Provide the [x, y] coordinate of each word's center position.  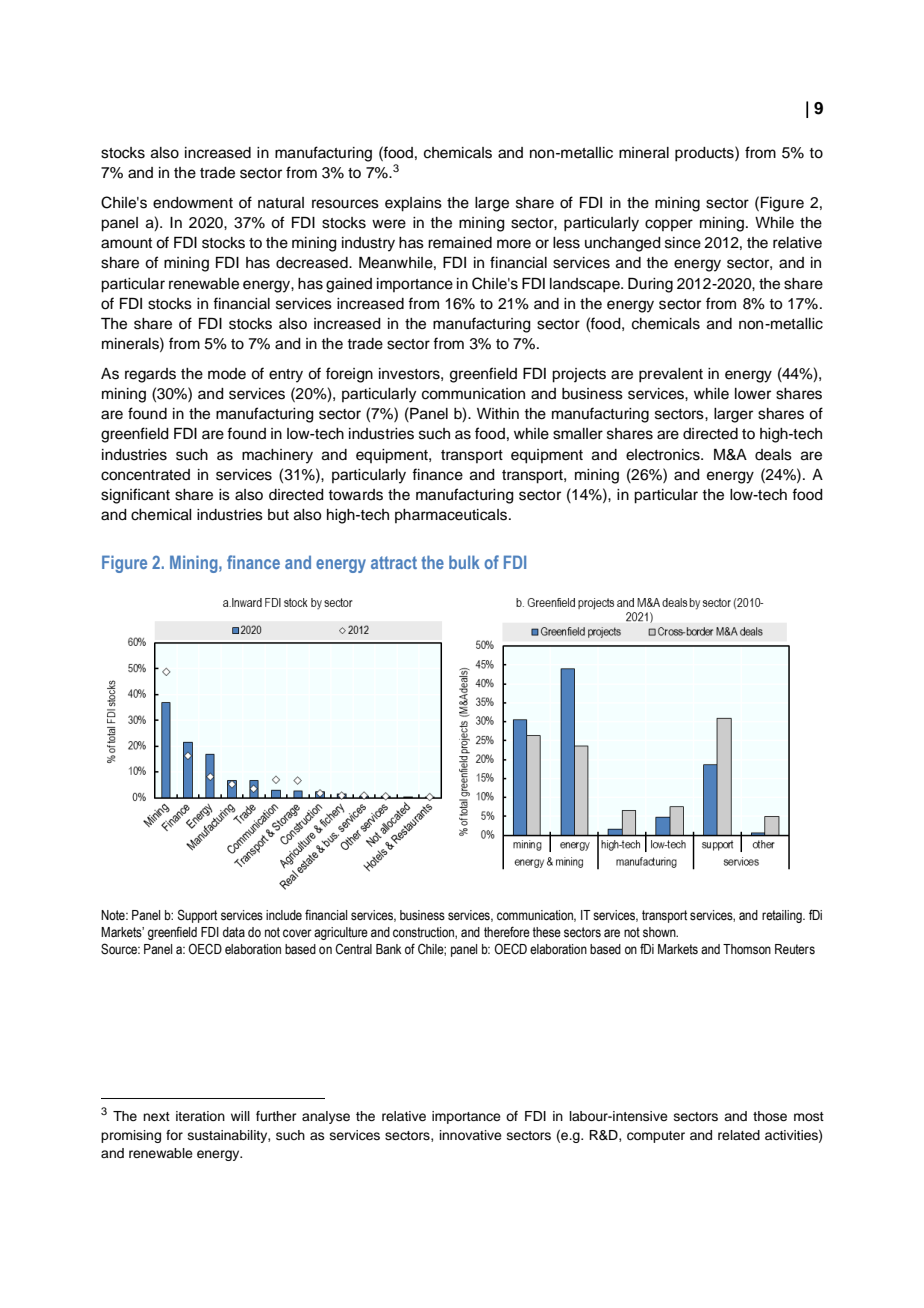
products [705, 154]
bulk [464, 562]
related [739, 1135]
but [278, 515]
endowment [193, 203]
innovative [471, 1135]
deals [773, 455]
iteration [200, 1116]
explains [413, 204]
